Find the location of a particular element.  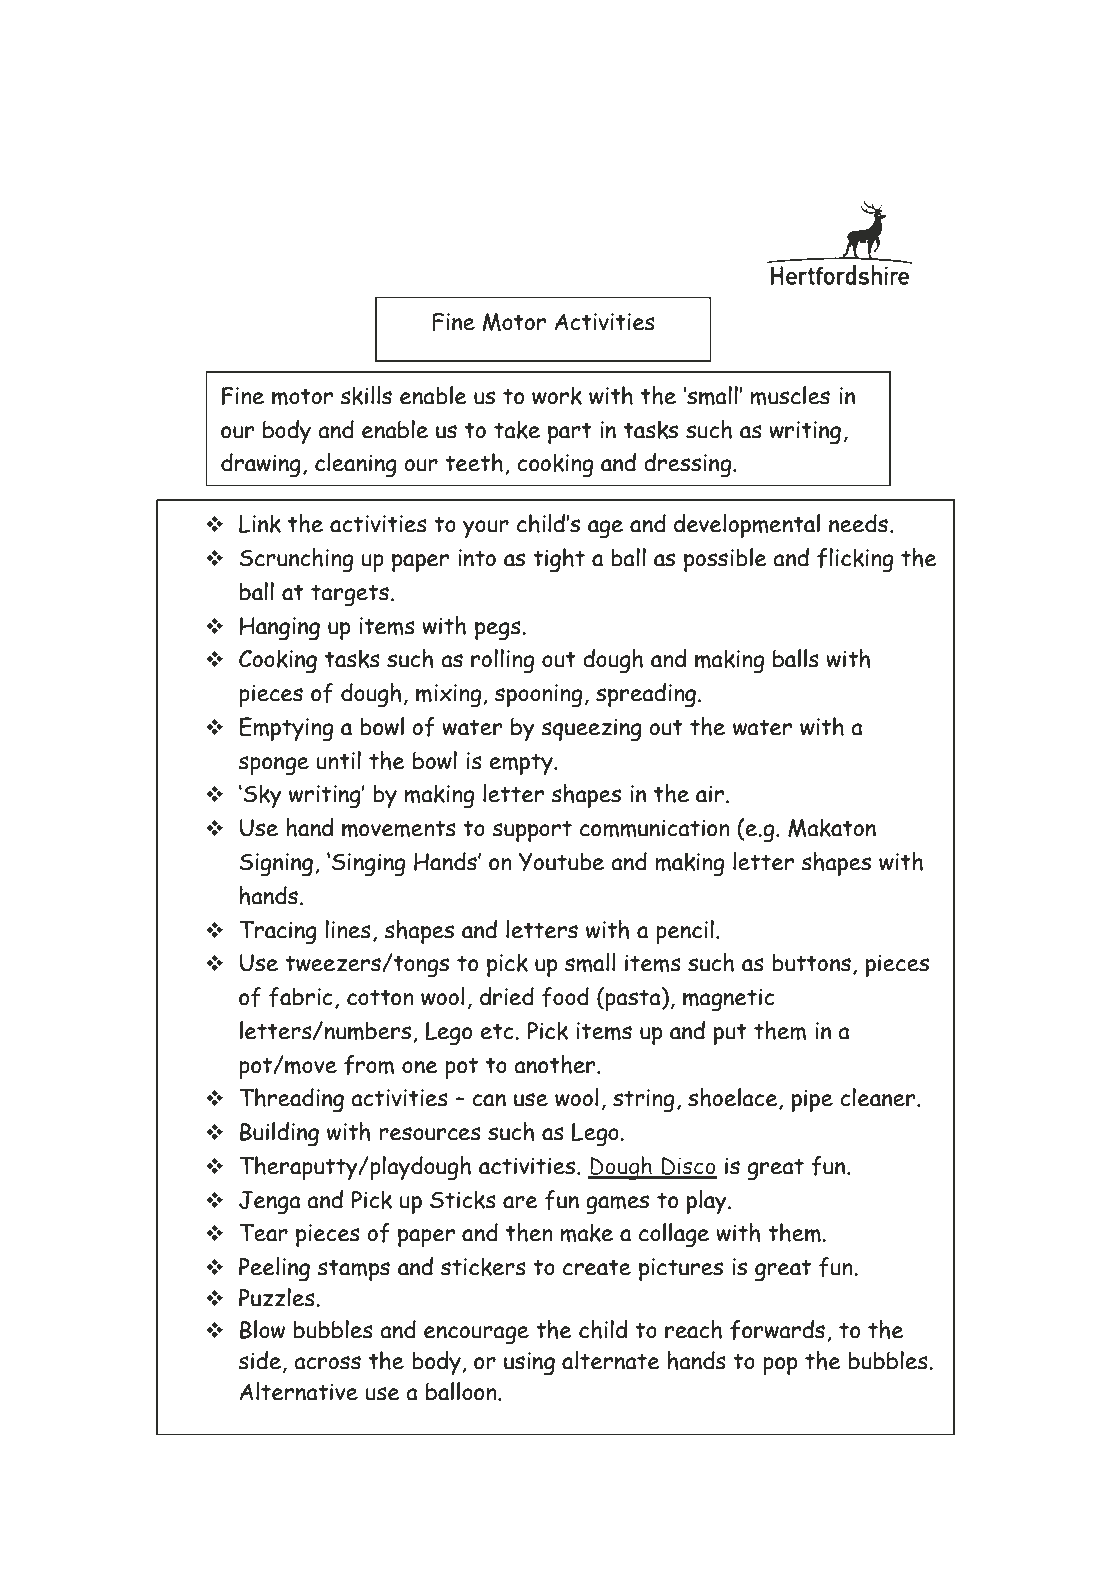

part is located at coordinates (570, 433).
